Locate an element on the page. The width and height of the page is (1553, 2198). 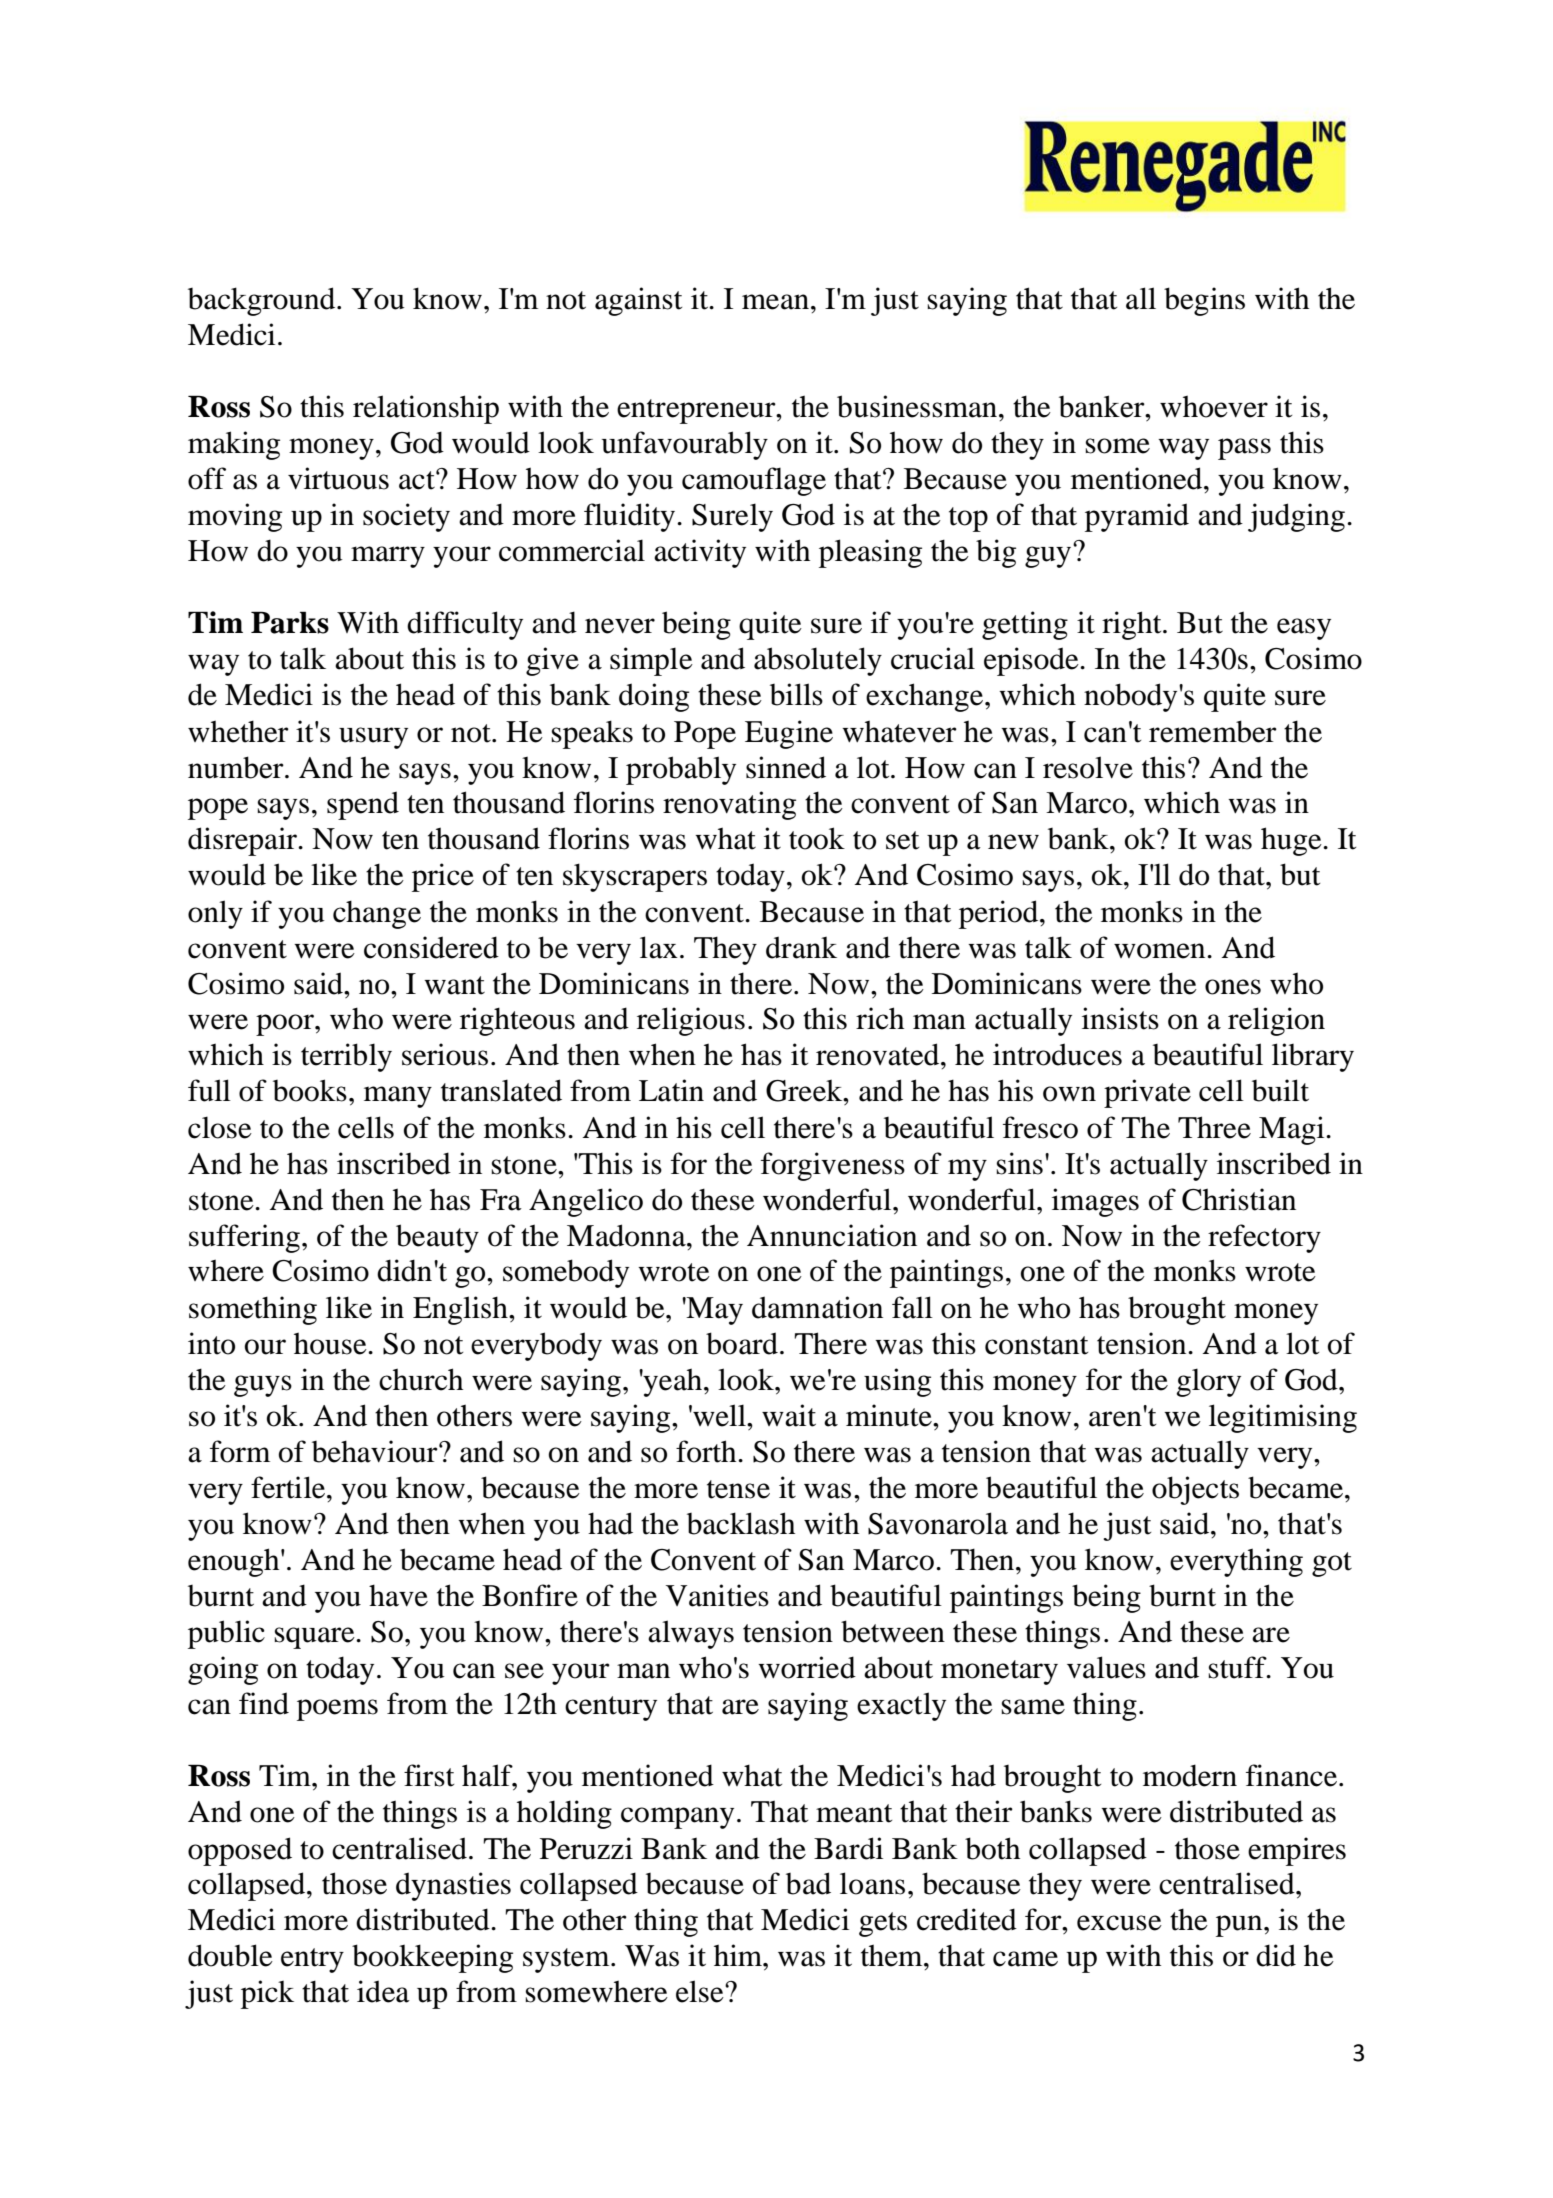
sinned is located at coordinates (786, 767).
